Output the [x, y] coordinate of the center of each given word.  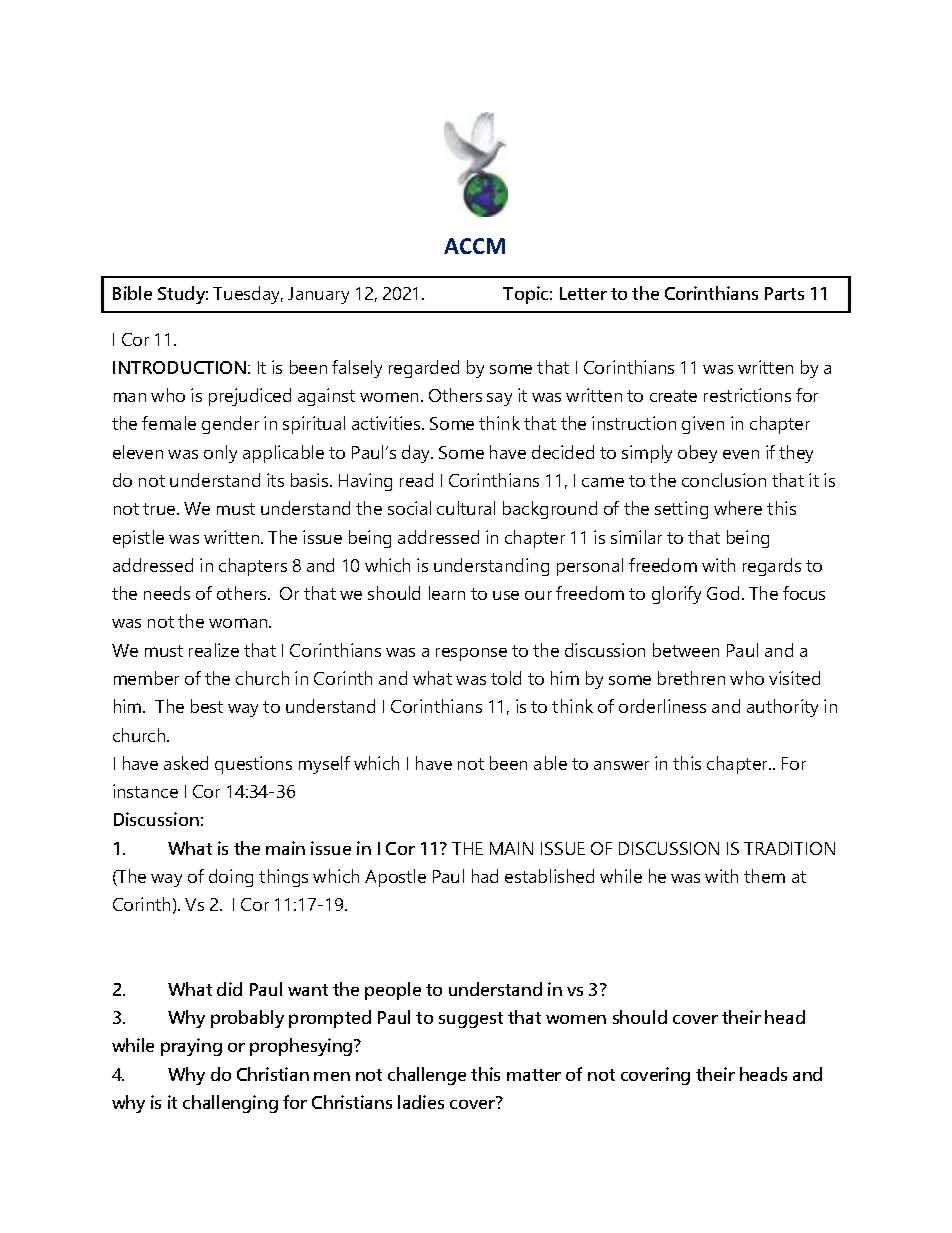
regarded [424, 369]
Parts [784, 293]
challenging [230, 1104]
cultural [466, 508]
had [485, 876]
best [207, 706]
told [506, 678]
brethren [691, 678]
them [764, 876]
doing [231, 878]
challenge [427, 1076]
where [738, 508]
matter [534, 1075]
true [160, 509]
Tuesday [248, 295]
